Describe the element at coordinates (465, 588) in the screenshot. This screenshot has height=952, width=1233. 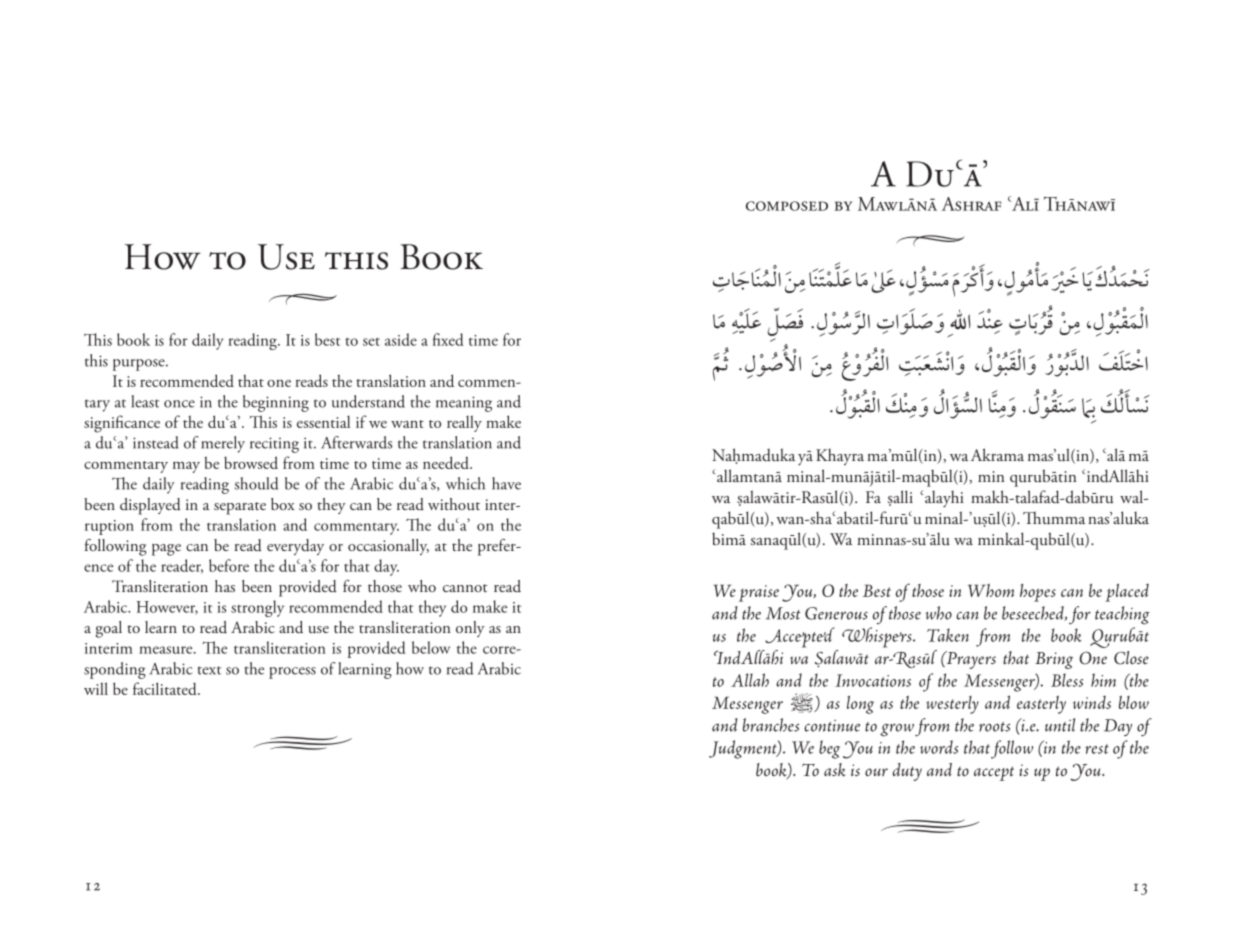
I see `cannot` at that location.
